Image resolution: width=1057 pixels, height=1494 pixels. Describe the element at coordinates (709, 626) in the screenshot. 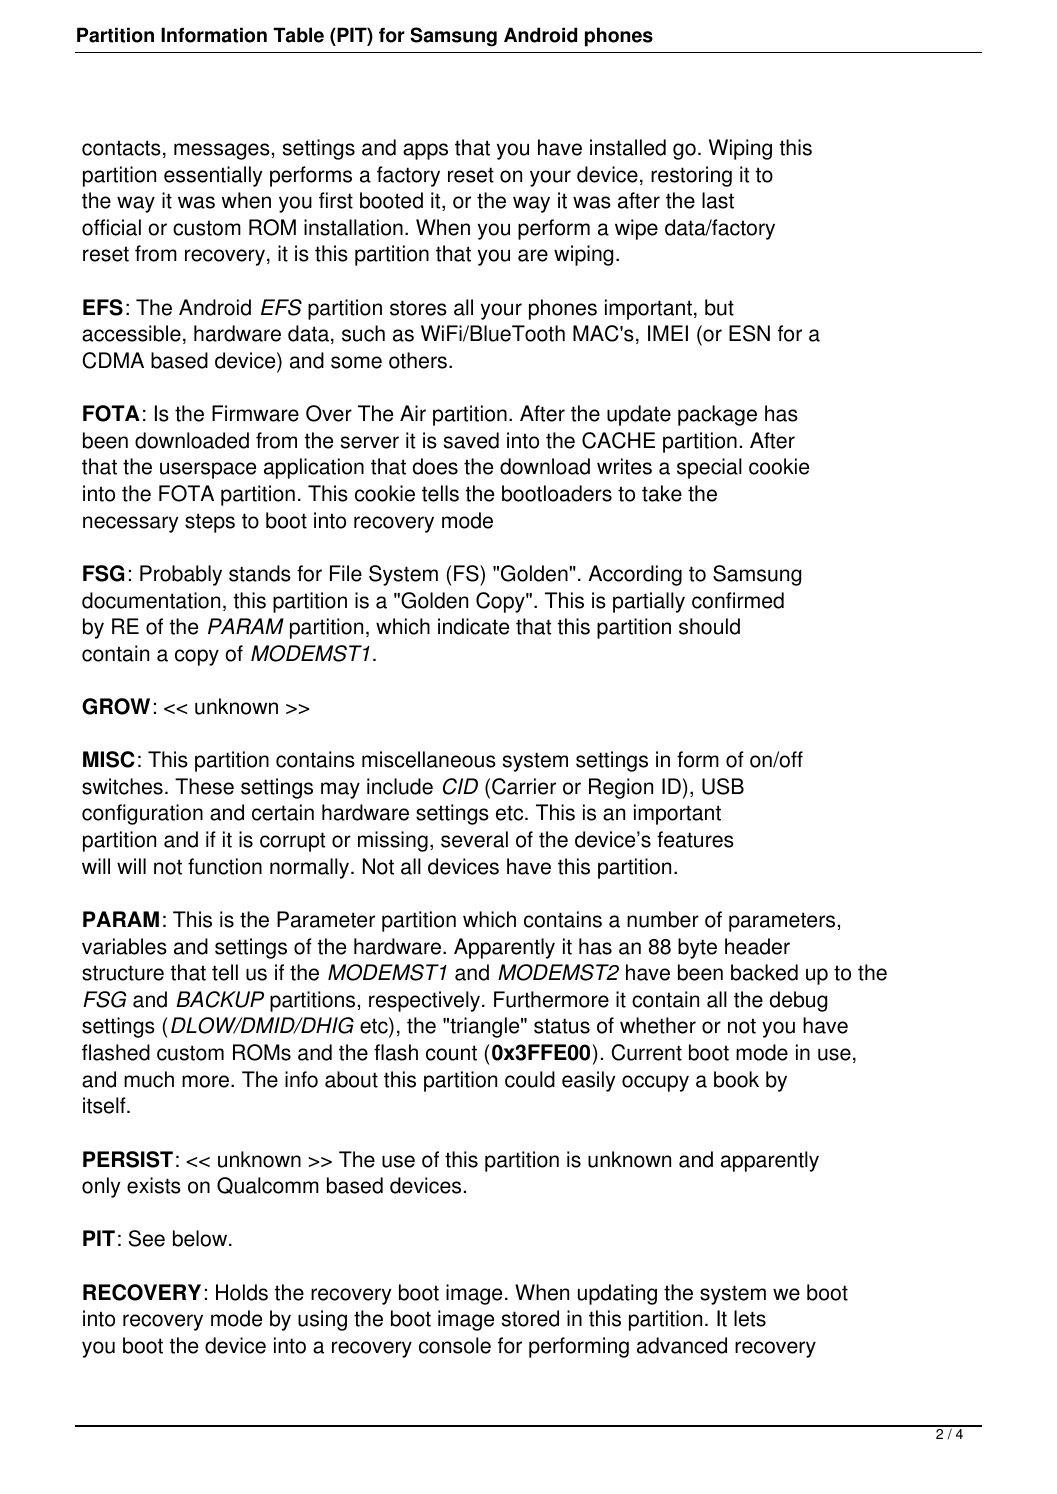

I see `should` at that location.
